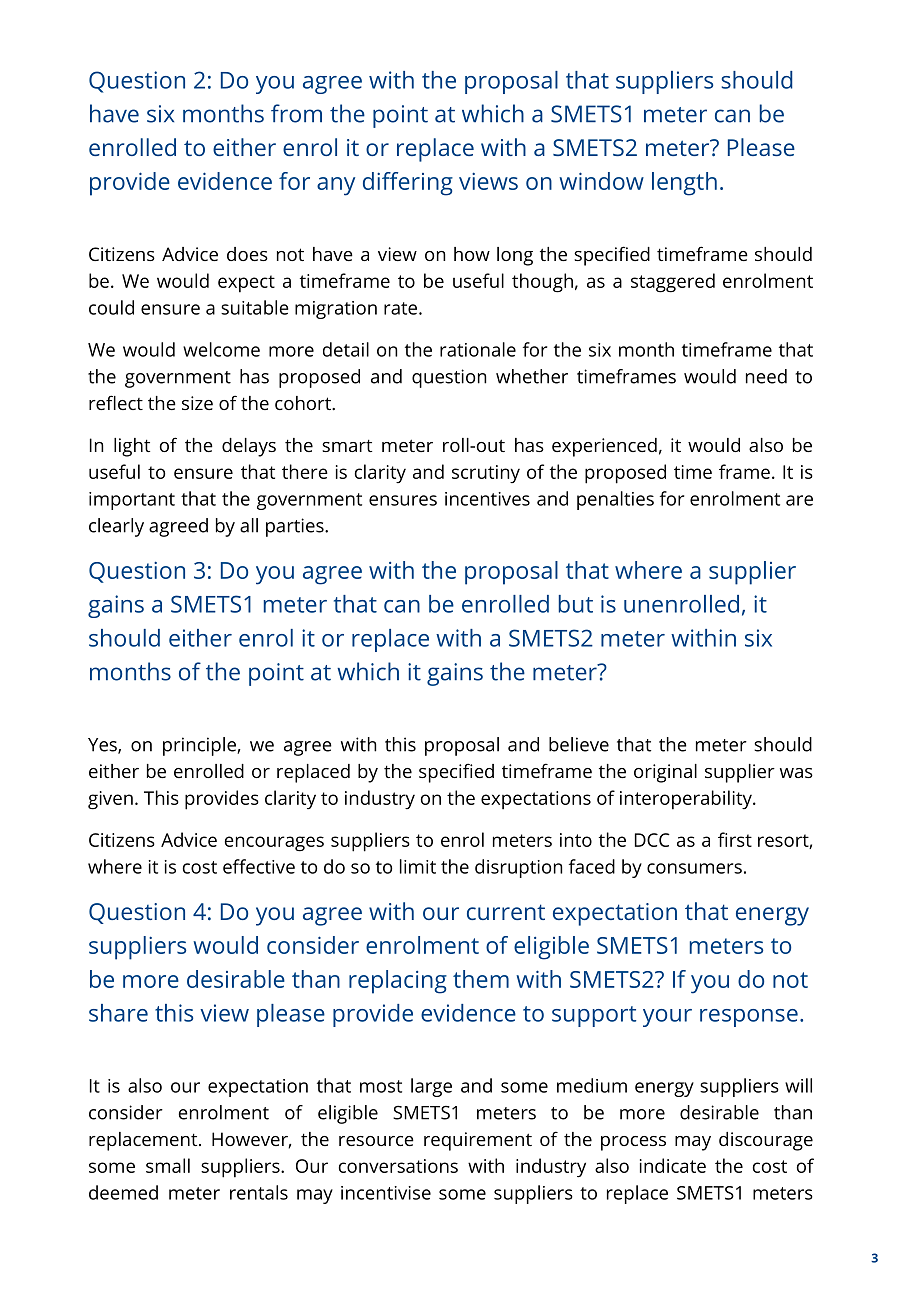 This image has height=1308, width=924. What do you see at coordinates (478, 1141) in the image?
I see `requirement` at bounding box center [478, 1141].
